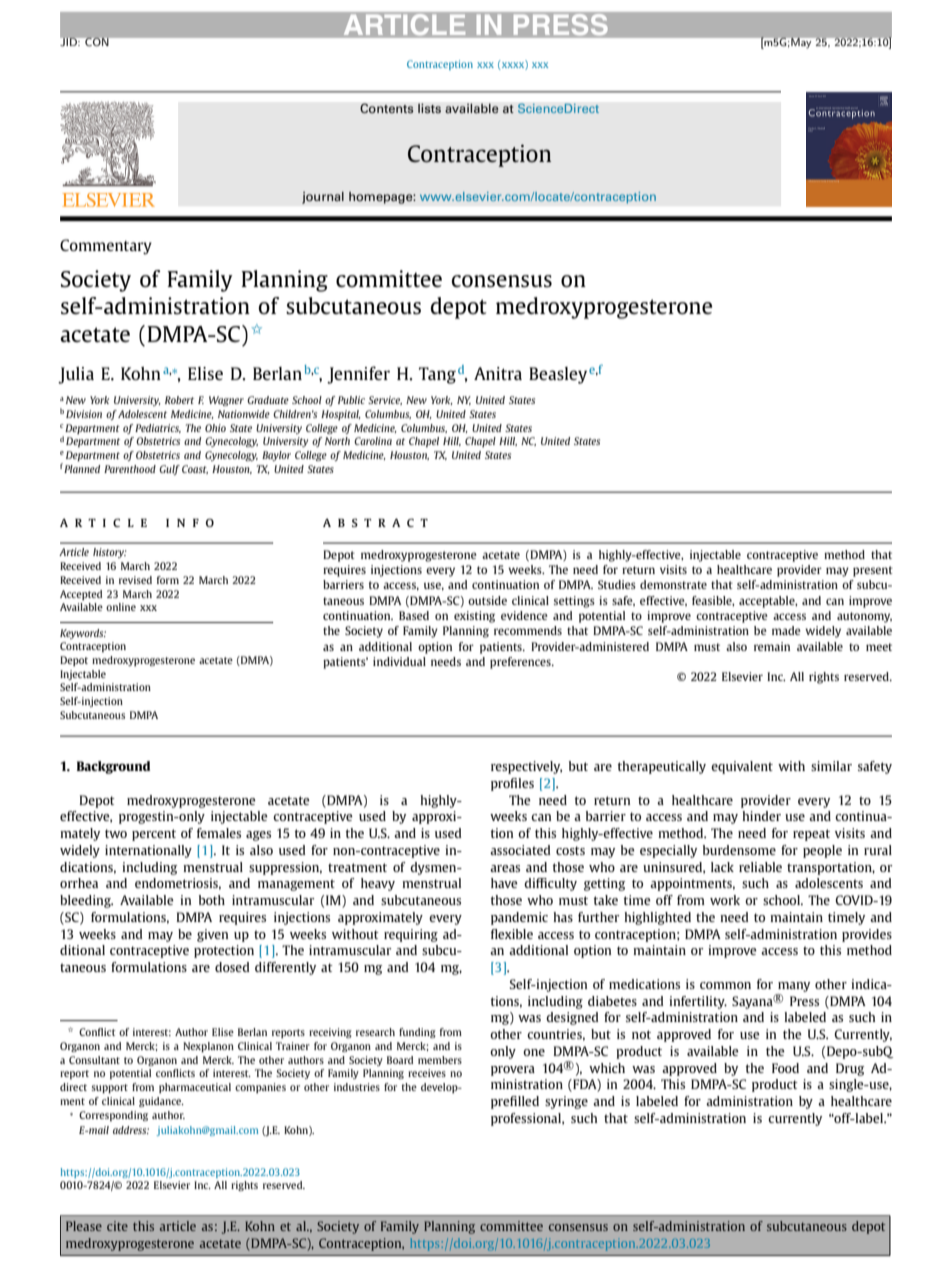  Describe the element at coordinates (429, 108) in the document. I see `lists` at that location.
